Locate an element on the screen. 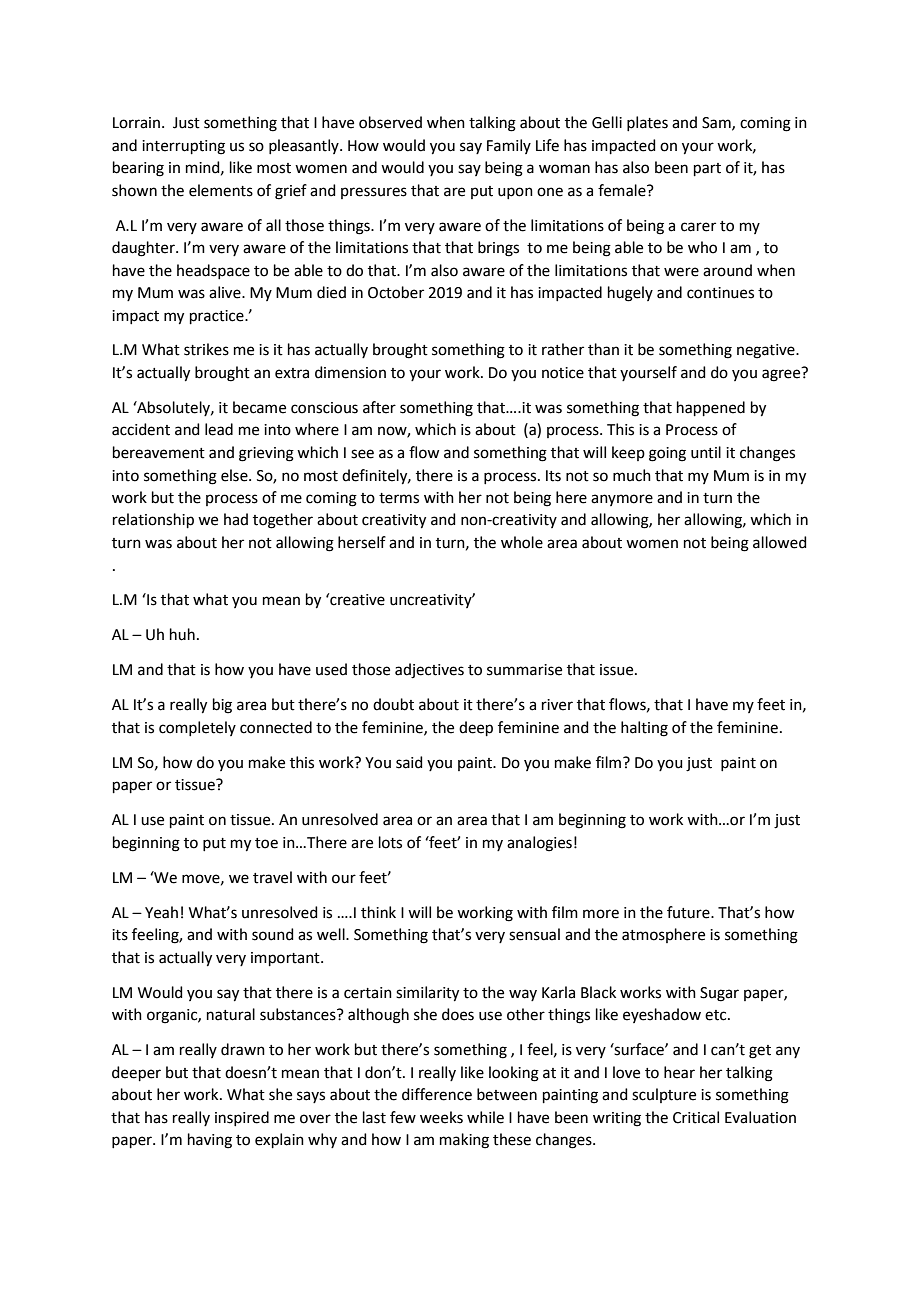 This screenshot has width=924, height=1308. part is located at coordinates (707, 169).
